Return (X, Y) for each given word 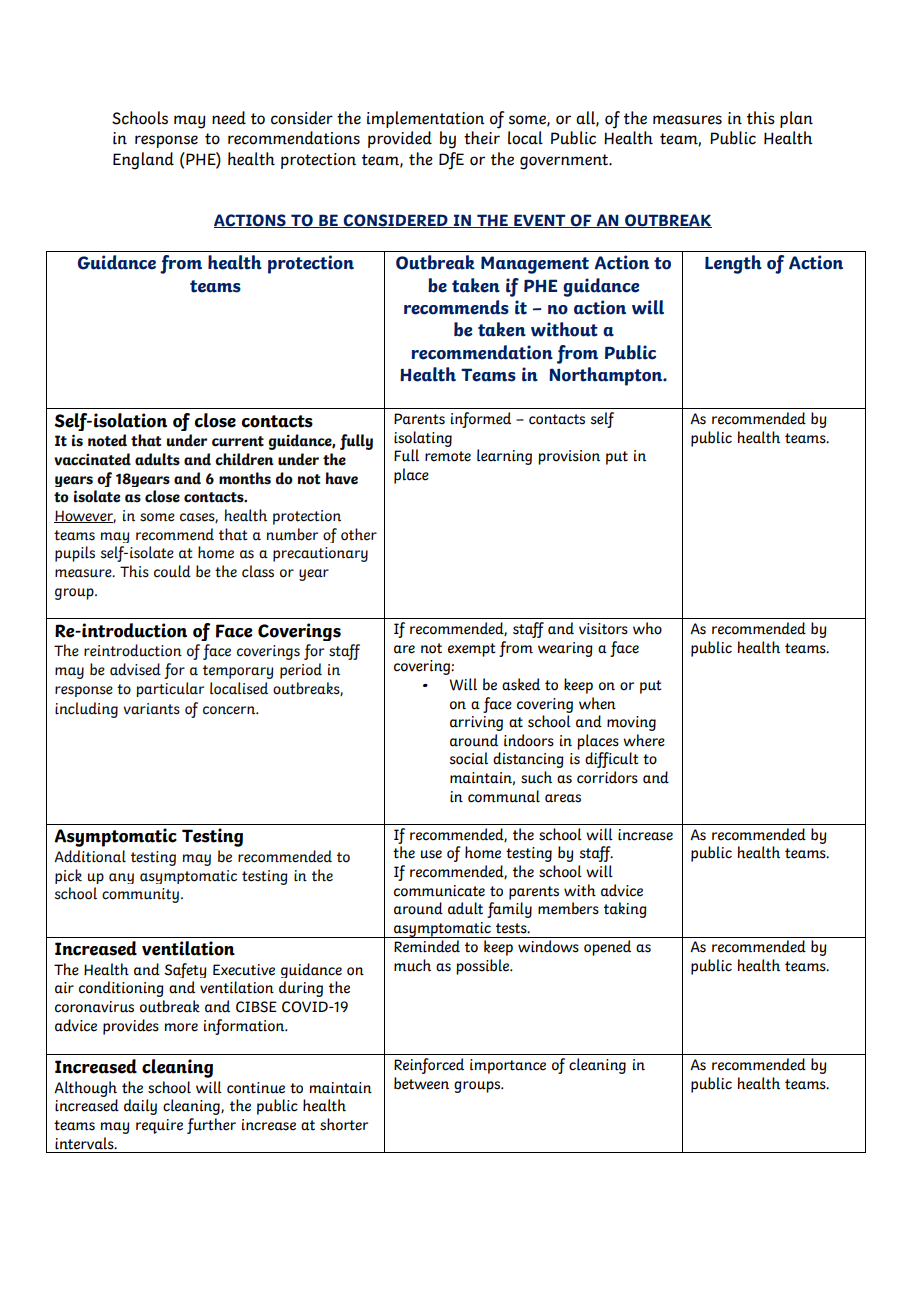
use (431, 854)
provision (569, 457)
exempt (472, 650)
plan (796, 119)
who (647, 628)
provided (400, 139)
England (143, 161)
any (121, 878)
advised (135, 669)
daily (140, 1107)
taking (625, 910)
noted (107, 440)
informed (481, 420)
